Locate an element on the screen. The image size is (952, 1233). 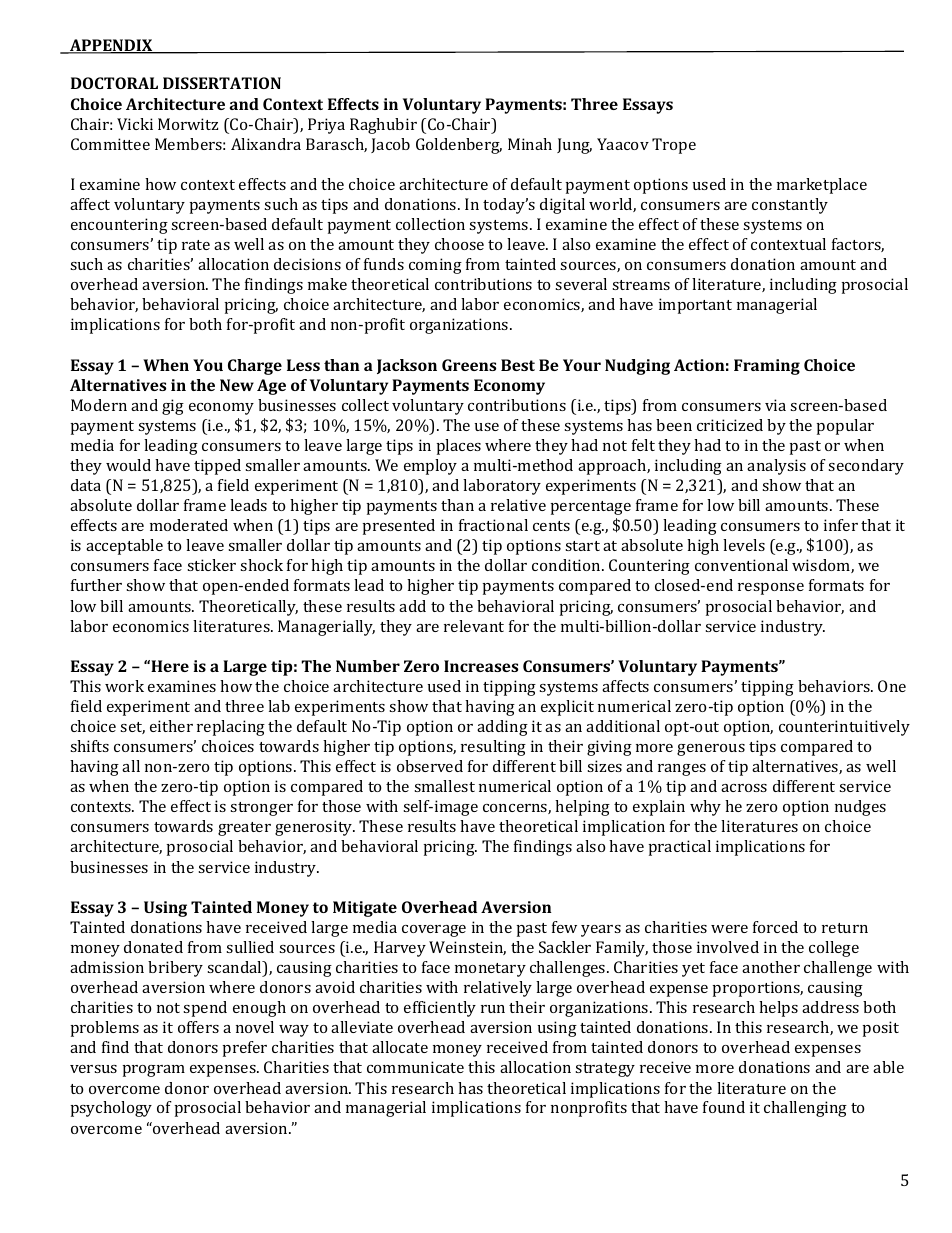
challenging is located at coordinates (805, 1109).
